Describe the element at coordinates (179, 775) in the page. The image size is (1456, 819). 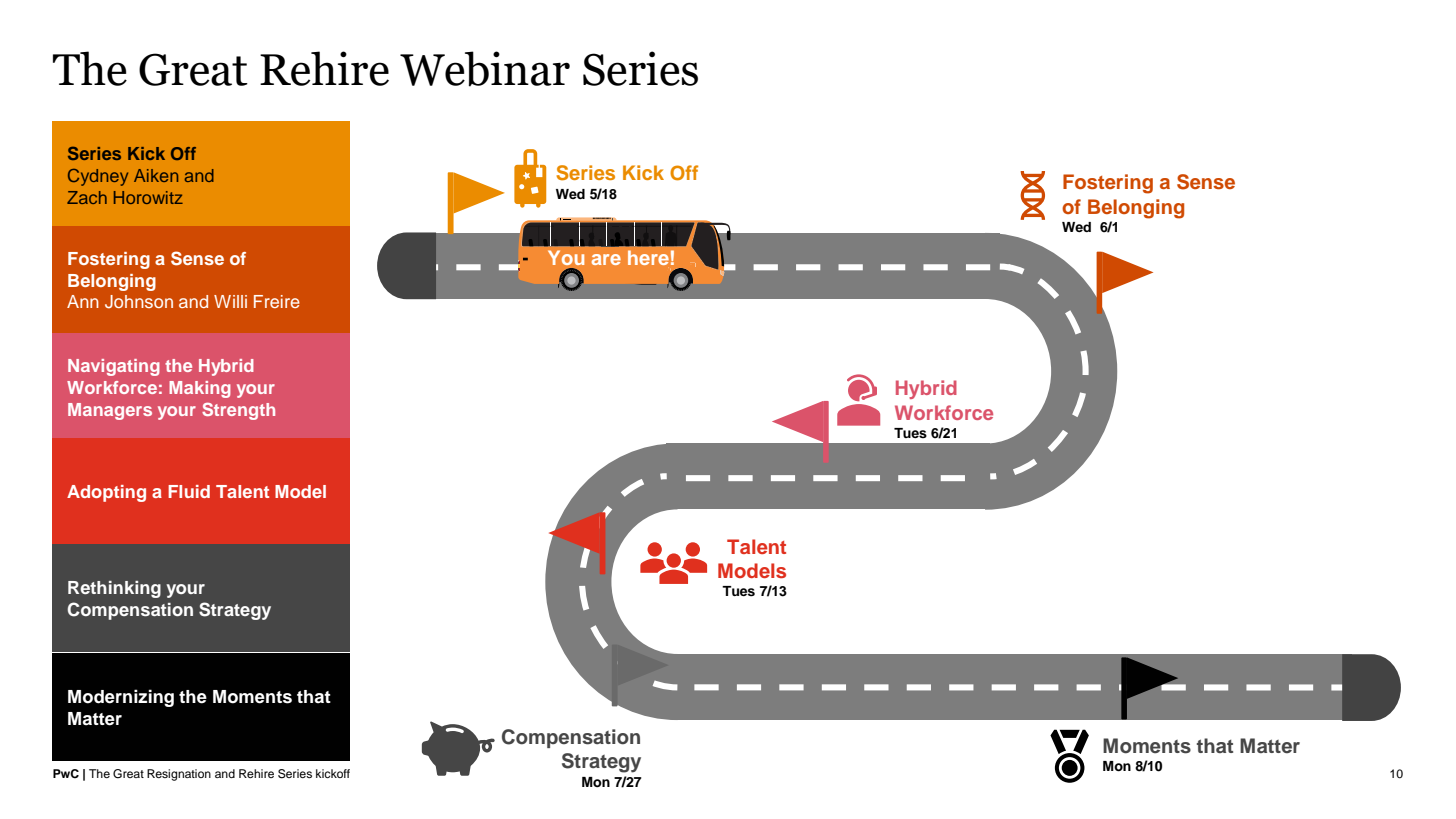
I see `Resignation` at that location.
